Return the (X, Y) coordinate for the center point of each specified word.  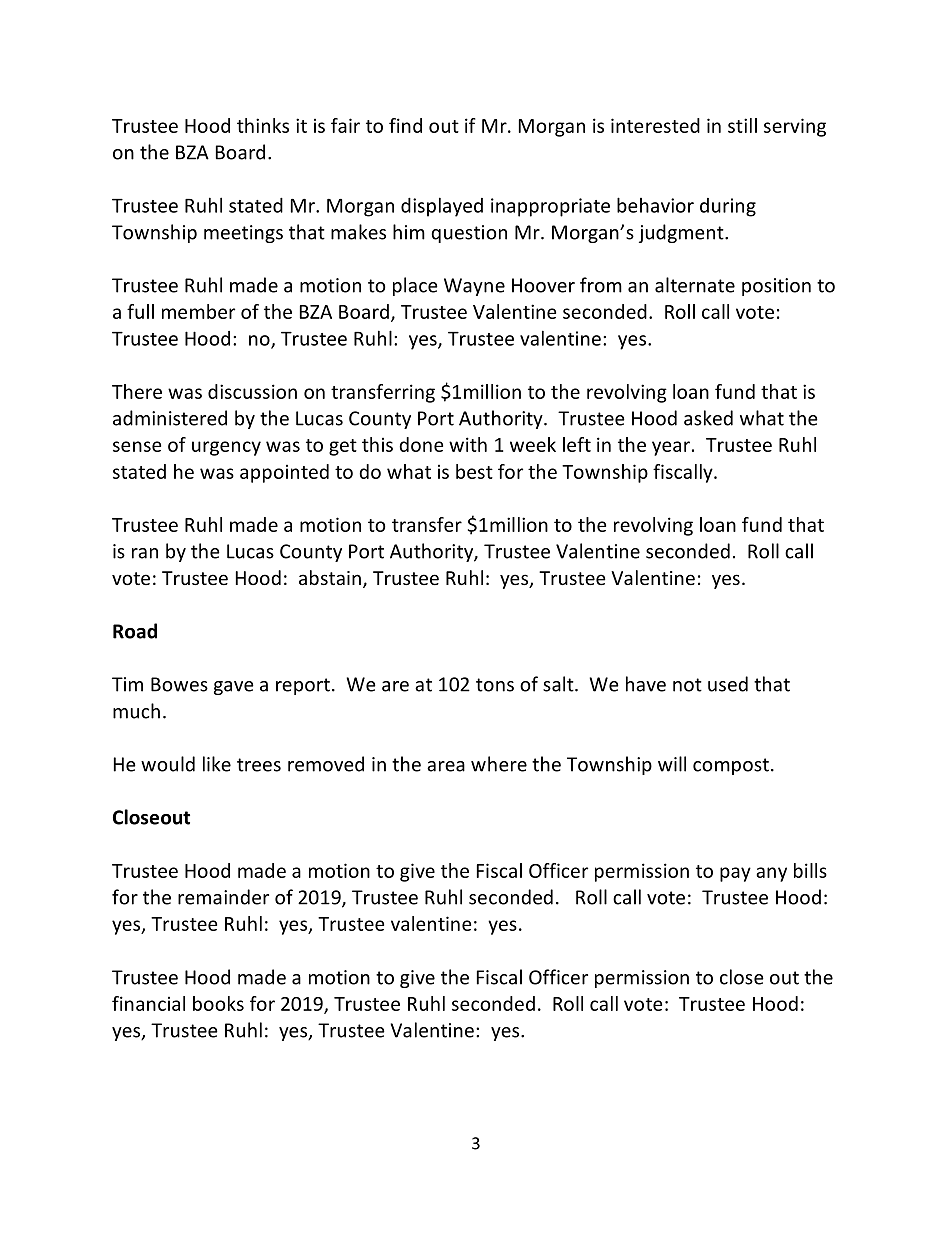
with (468, 444)
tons (495, 685)
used (728, 684)
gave (234, 688)
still (742, 125)
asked (708, 418)
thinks (263, 125)
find (405, 125)
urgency (226, 448)
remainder (223, 897)
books (218, 1003)
